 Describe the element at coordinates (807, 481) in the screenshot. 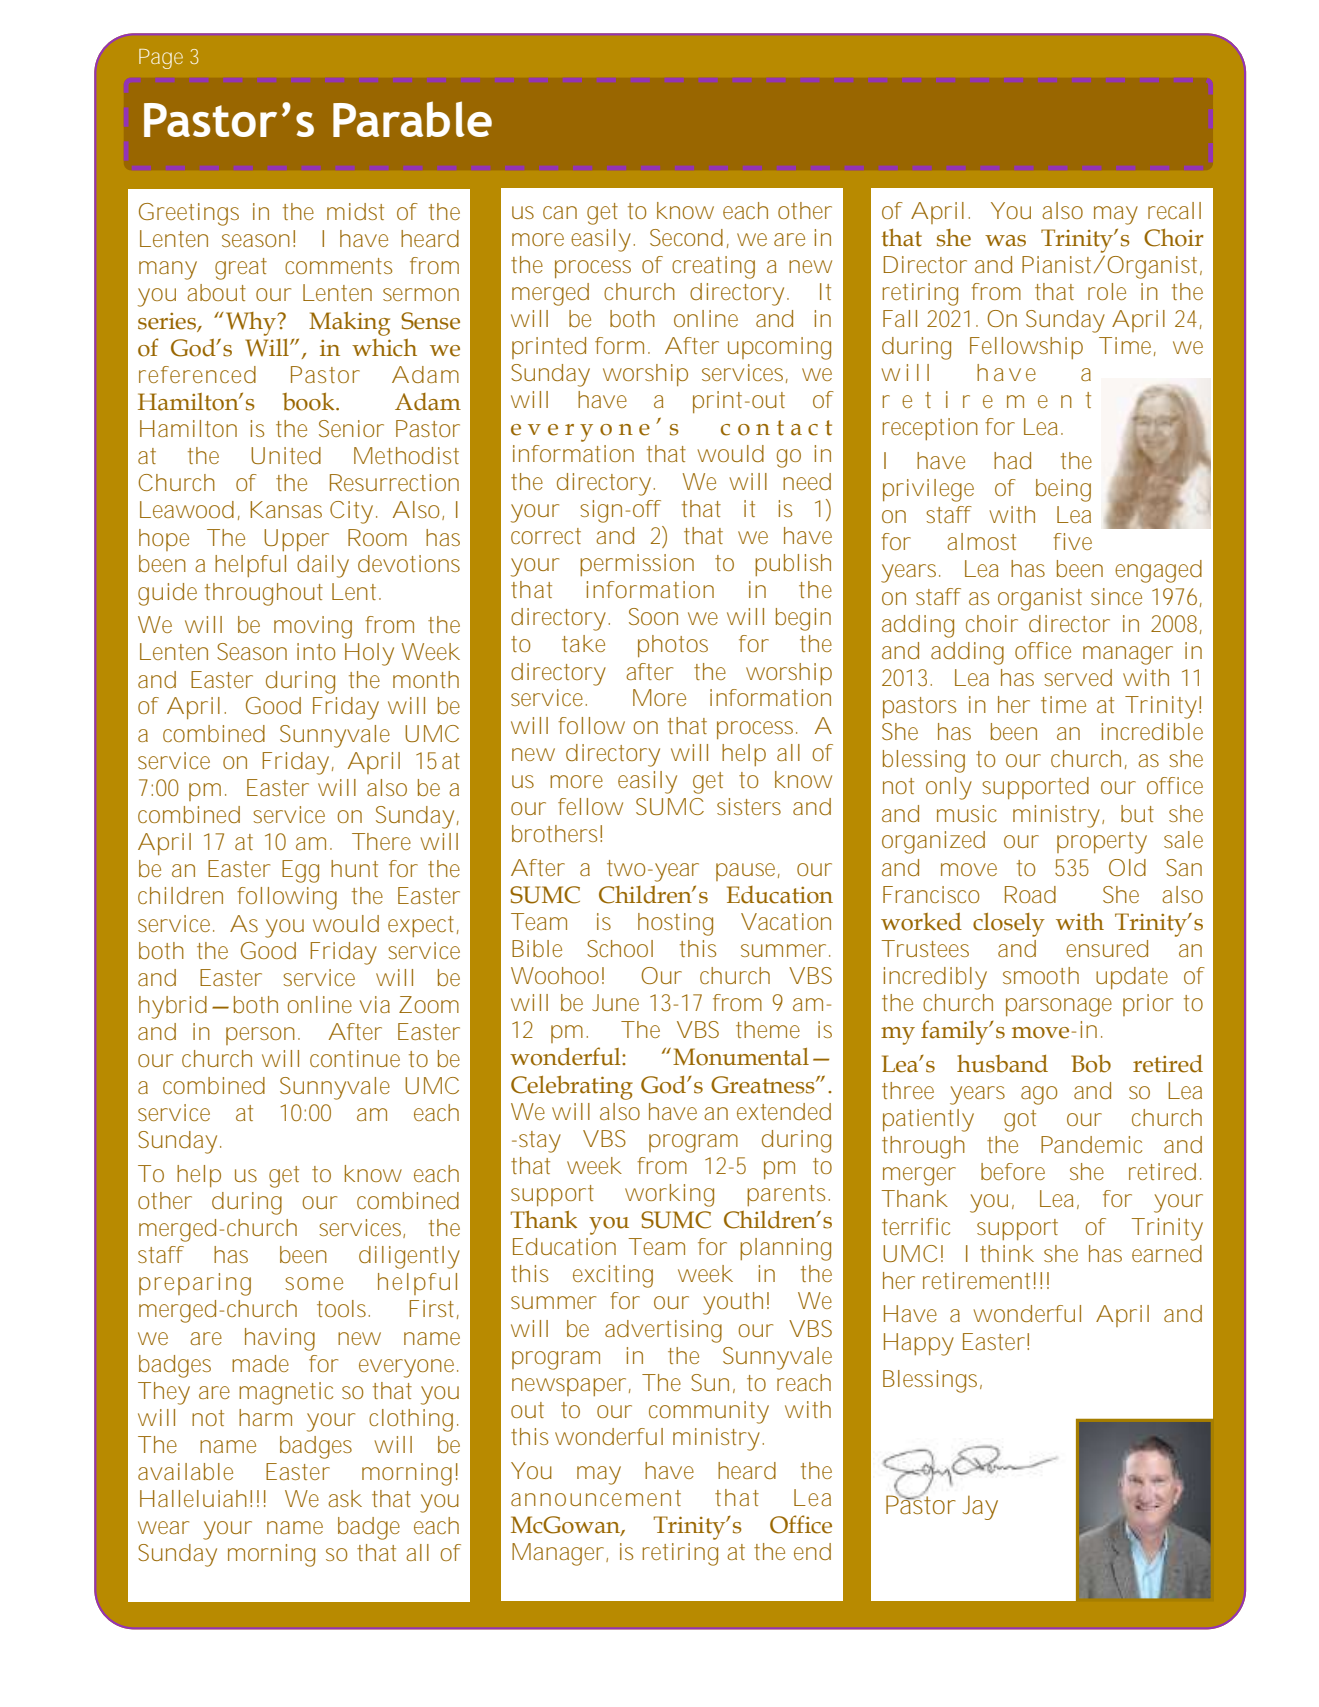

I see `need` at that location.
